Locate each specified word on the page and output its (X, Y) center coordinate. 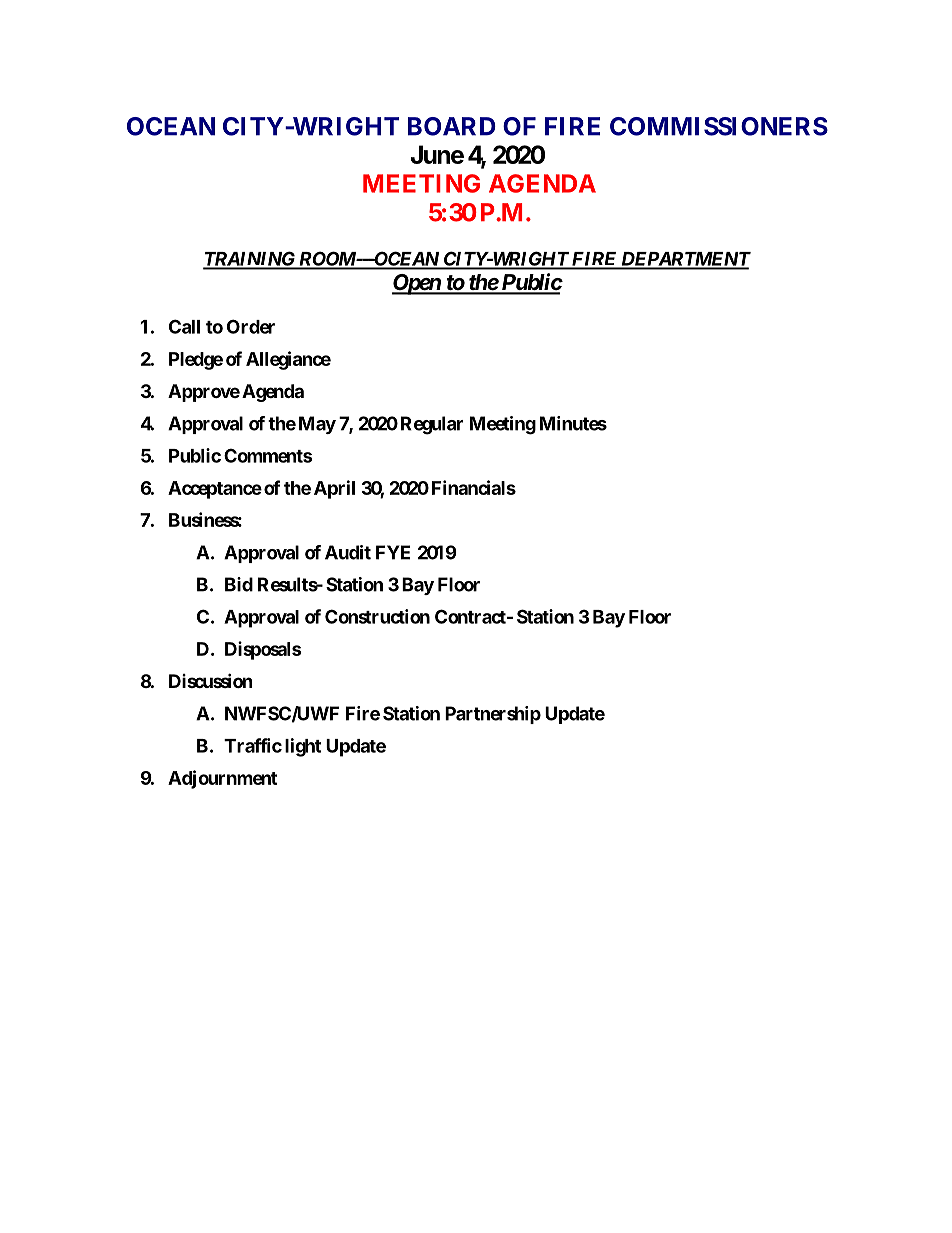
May (317, 425)
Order (251, 326)
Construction (377, 616)
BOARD (452, 126)
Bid (239, 584)
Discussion (211, 680)
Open (417, 284)
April (334, 489)
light (303, 747)
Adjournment (222, 779)
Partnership (493, 715)
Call (184, 326)
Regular (432, 425)
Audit (348, 552)
